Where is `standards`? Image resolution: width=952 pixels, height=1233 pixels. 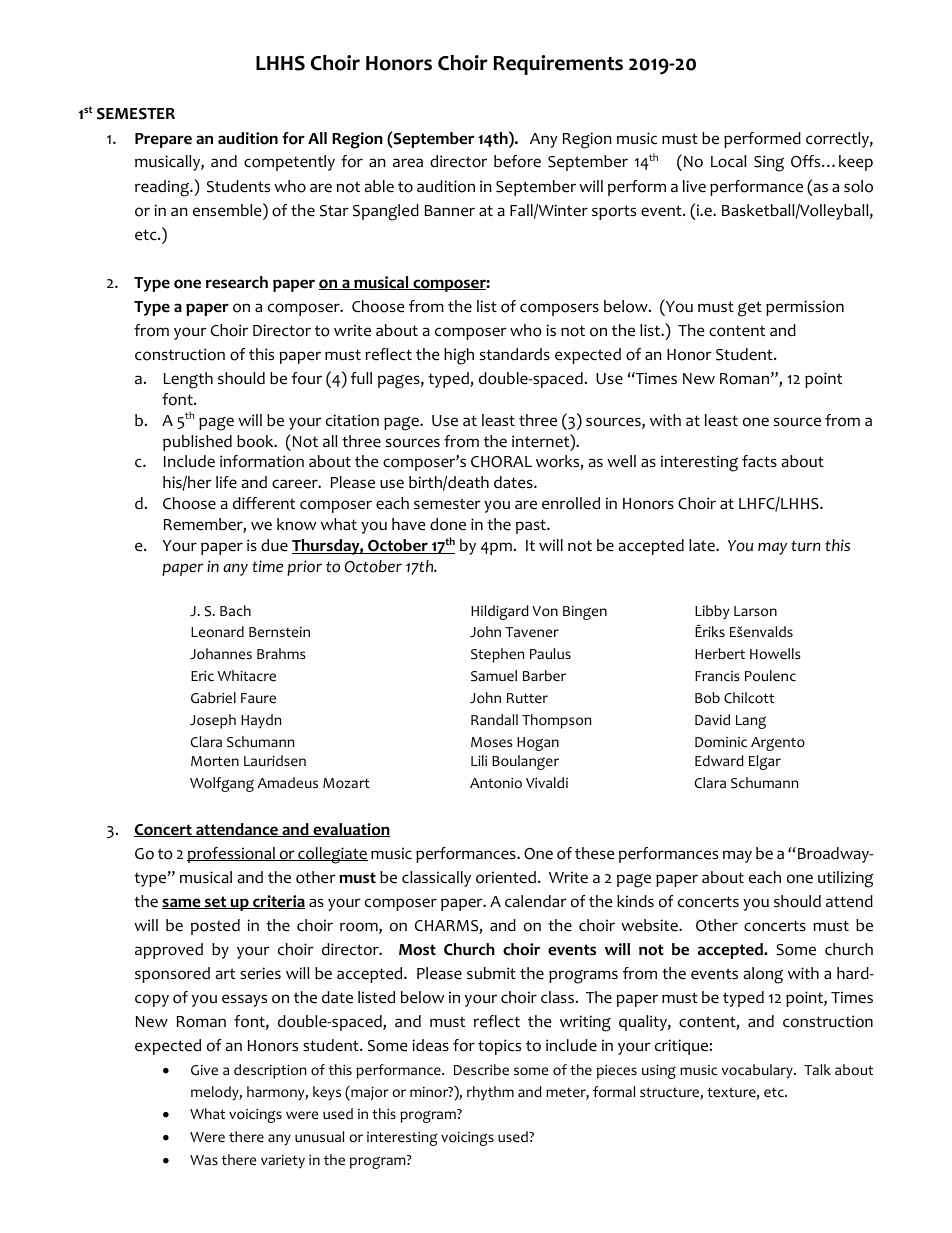 standards is located at coordinates (515, 354).
